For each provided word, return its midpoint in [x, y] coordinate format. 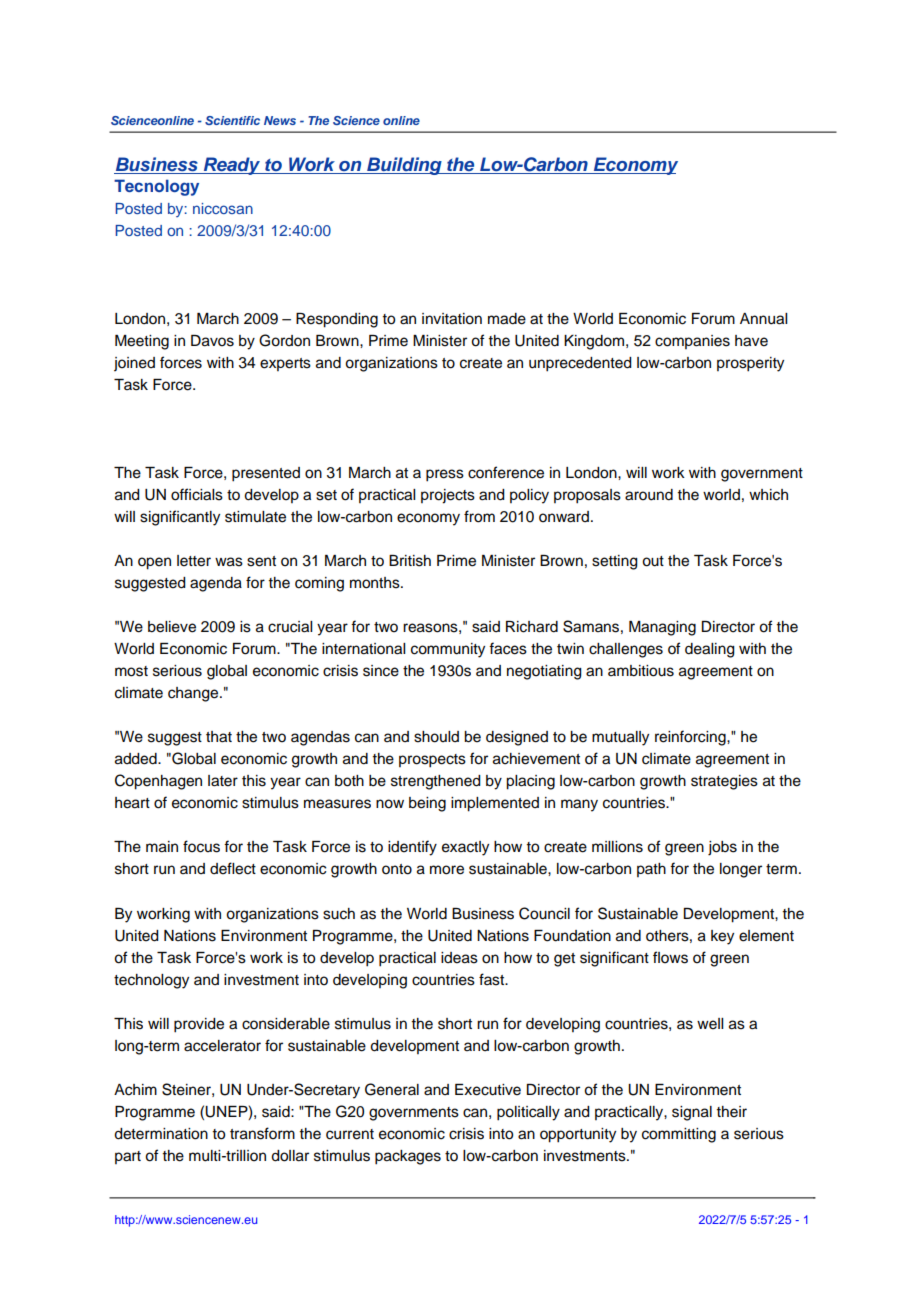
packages [408, 1157]
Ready [232, 166]
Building [404, 166]
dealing [710, 650]
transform [262, 1133]
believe [172, 627]
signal [692, 1113]
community [448, 650]
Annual [763, 319]
